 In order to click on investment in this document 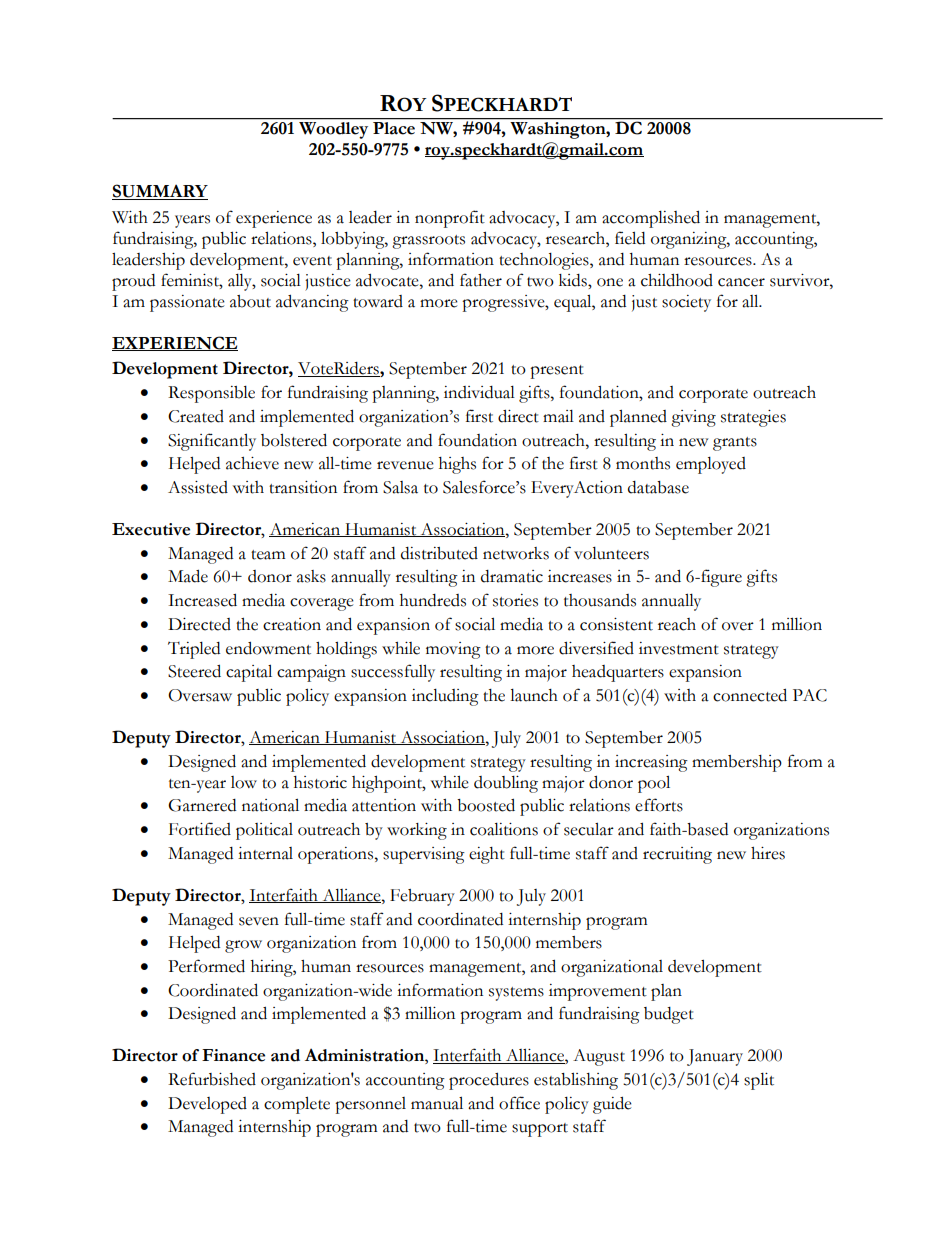, I will do `click(679, 648)`.
